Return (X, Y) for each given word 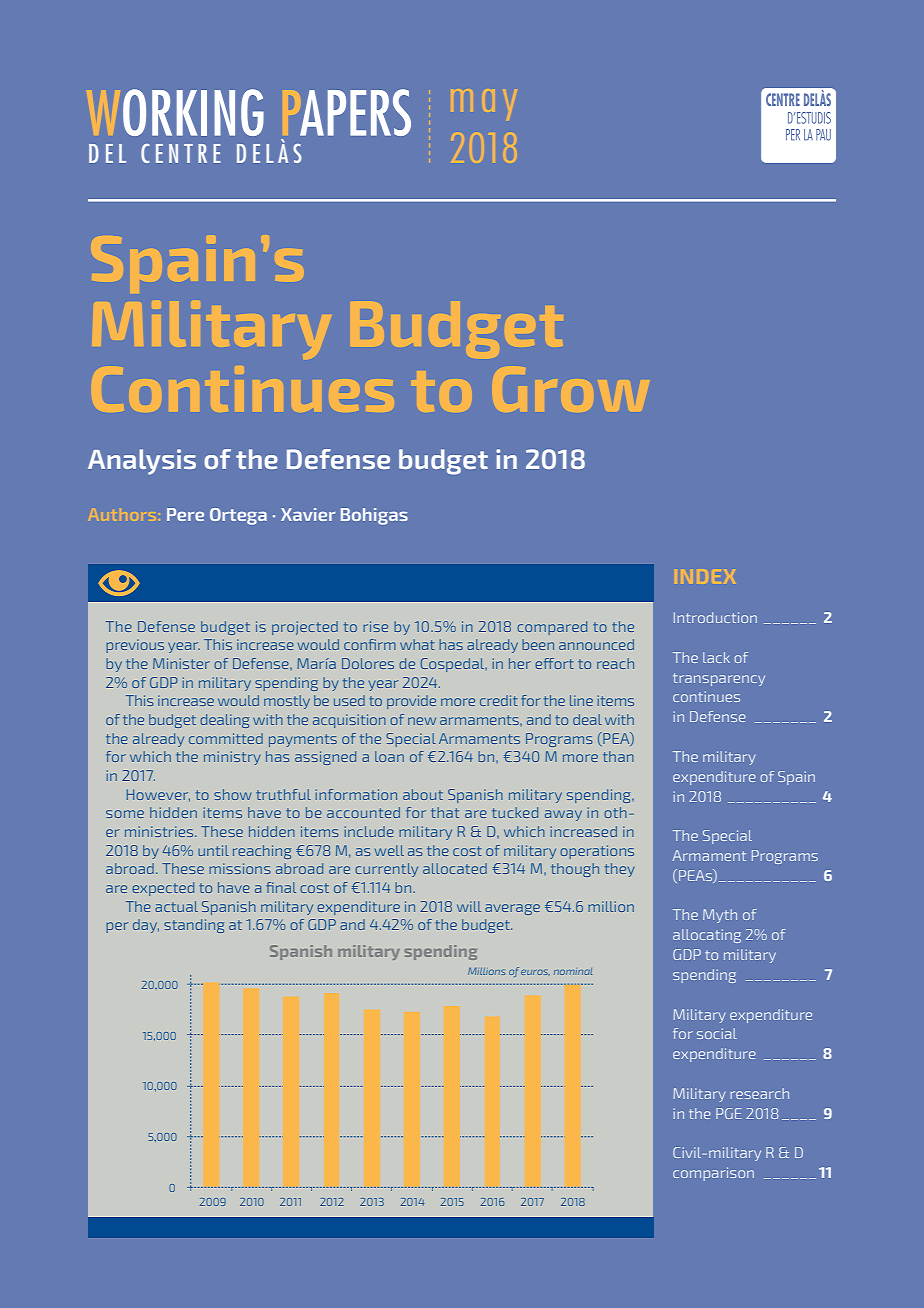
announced (596, 644)
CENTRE (180, 153)
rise (375, 626)
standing (194, 926)
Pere (185, 514)
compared (552, 628)
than (618, 756)
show (232, 794)
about (423, 794)
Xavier (308, 514)
